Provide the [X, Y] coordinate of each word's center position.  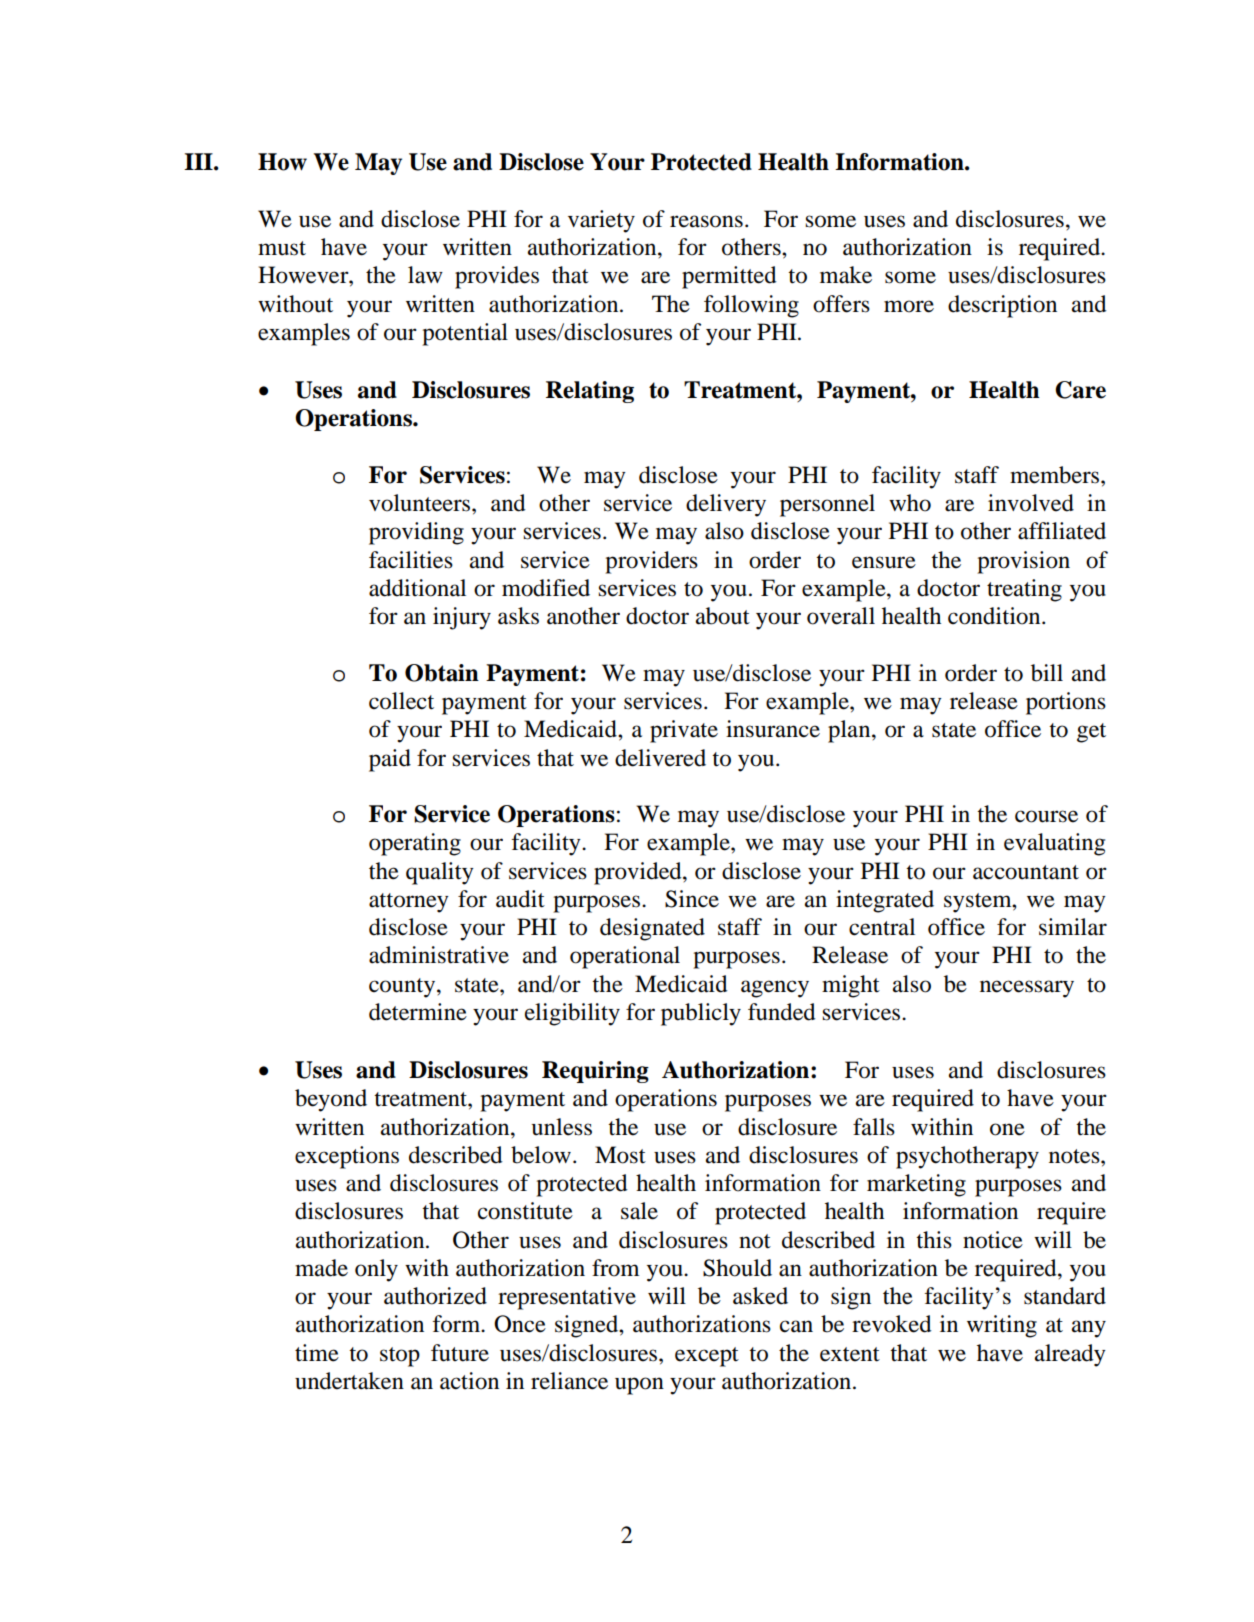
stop [400, 1357]
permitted [729, 277]
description [1002, 306]
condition [995, 616]
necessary [1027, 989]
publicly [701, 1014]
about [723, 616]
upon [639, 1386]
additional [417, 588]
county [403, 988]
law [425, 275]
